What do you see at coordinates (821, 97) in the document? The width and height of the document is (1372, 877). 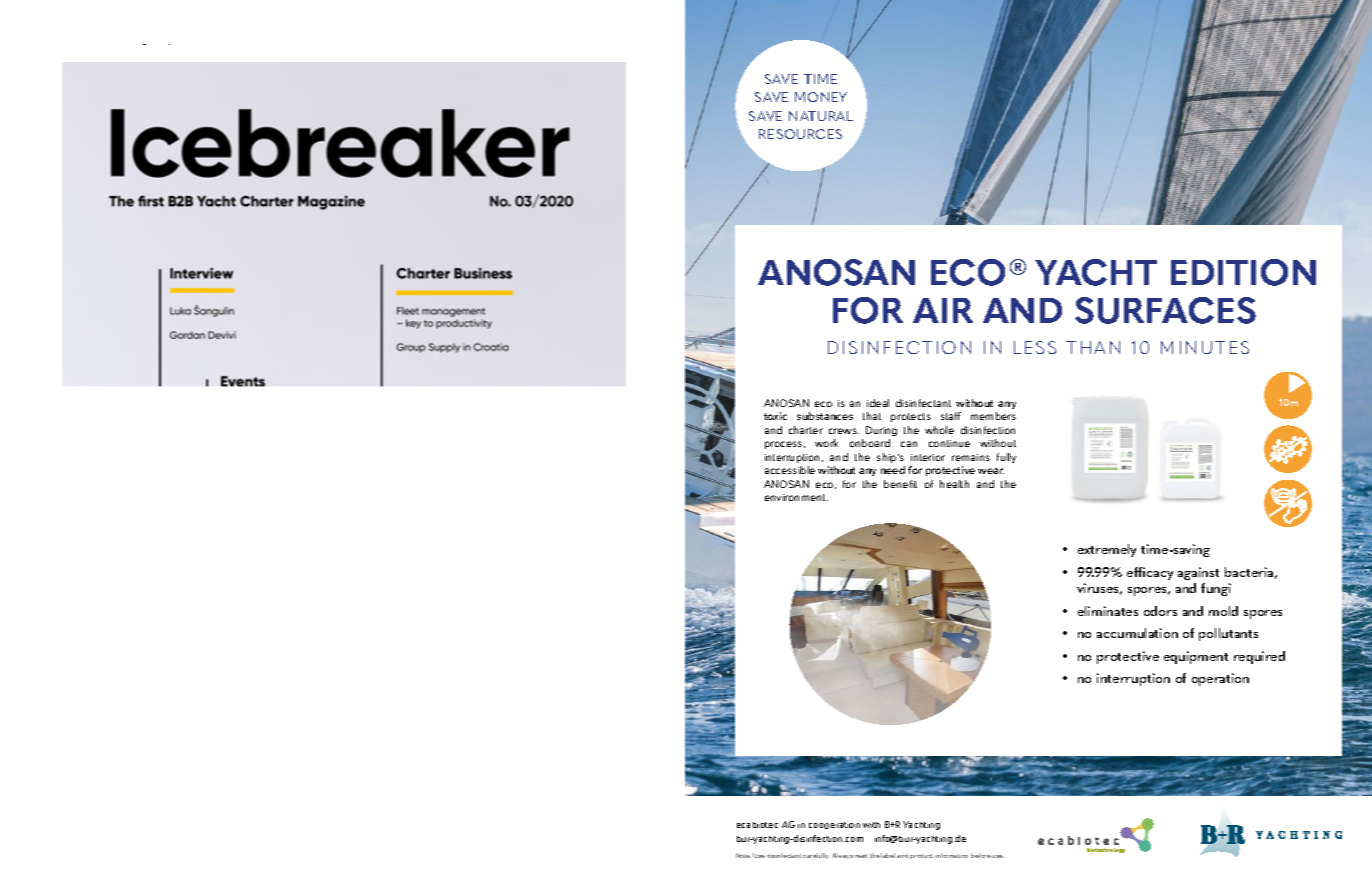 I see `MONEY` at bounding box center [821, 97].
